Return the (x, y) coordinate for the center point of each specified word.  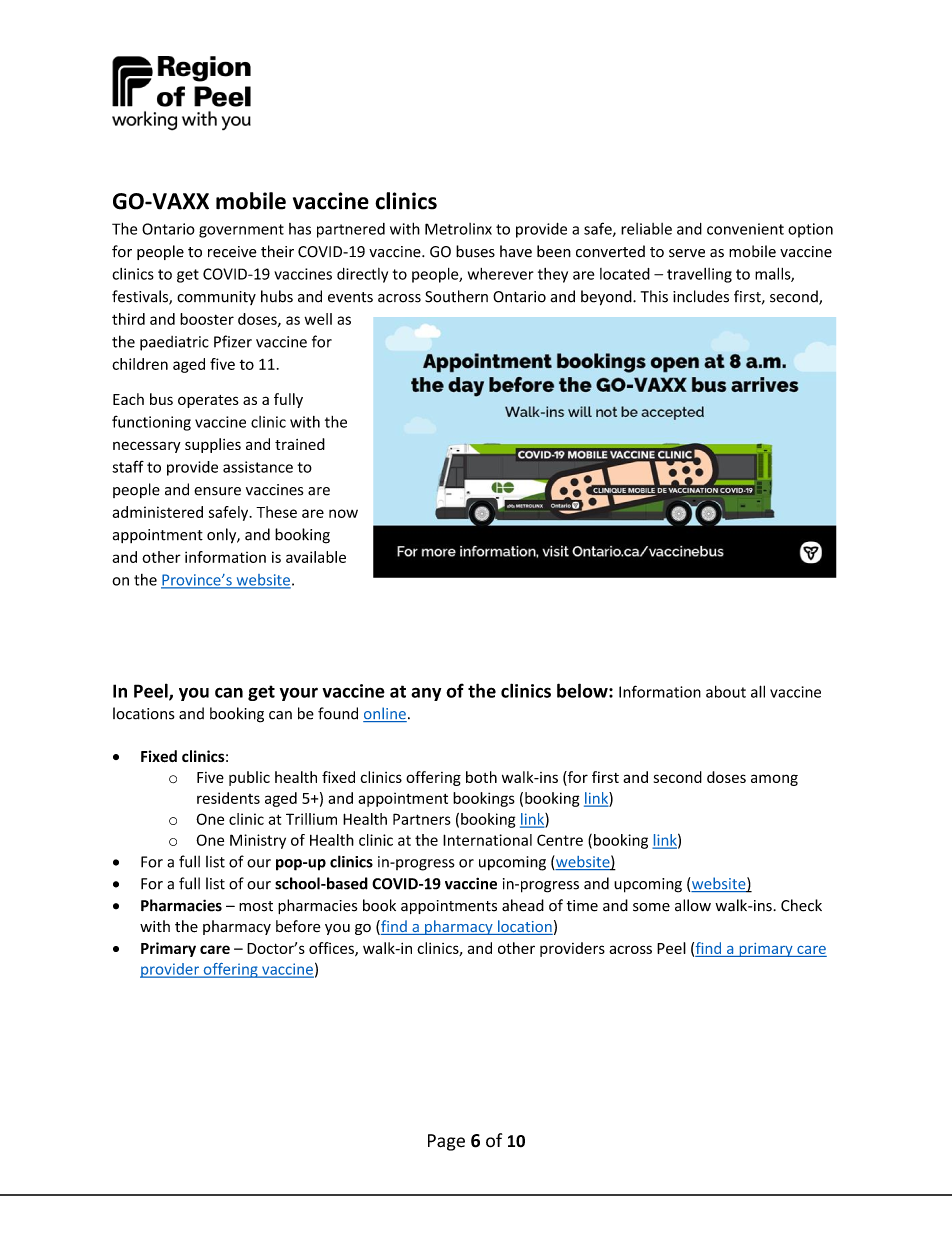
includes (701, 296)
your (299, 694)
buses (475, 251)
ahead (523, 905)
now (343, 513)
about (726, 691)
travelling (699, 275)
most (256, 906)
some (651, 907)
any (426, 694)
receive (232, 252)
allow (693, 905)
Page (446, 1142)
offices (332, 949)
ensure (217, 491)
